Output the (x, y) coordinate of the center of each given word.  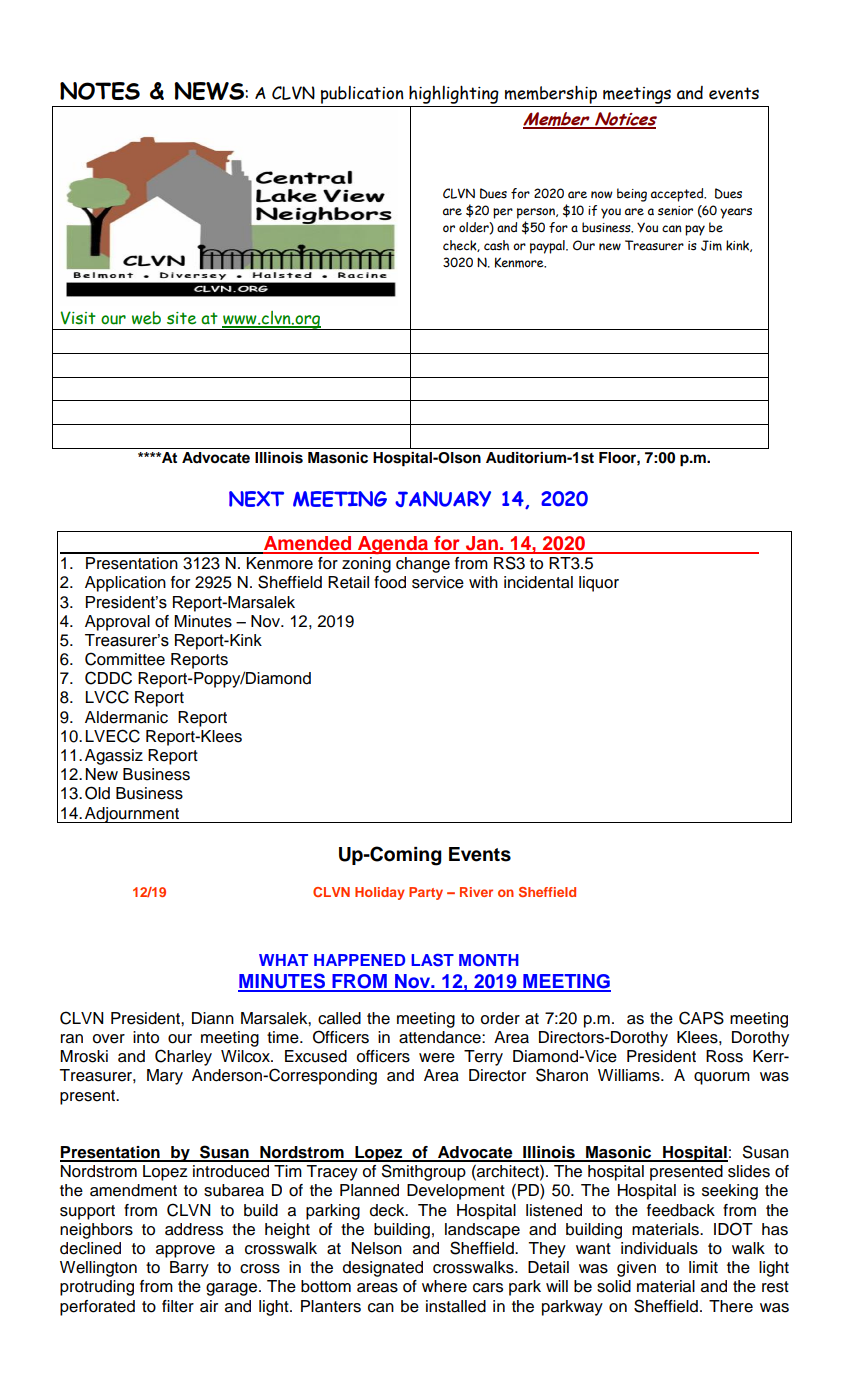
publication (362, 96)
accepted (678, 195)
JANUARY (443, 499)
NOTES (100, 91)
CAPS (701, 1018)
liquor (599, 584)
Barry (189, 1269)
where (444, 1286)
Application (125, 584)
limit (703, 1267)
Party (426, 893)
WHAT (283, 960)
